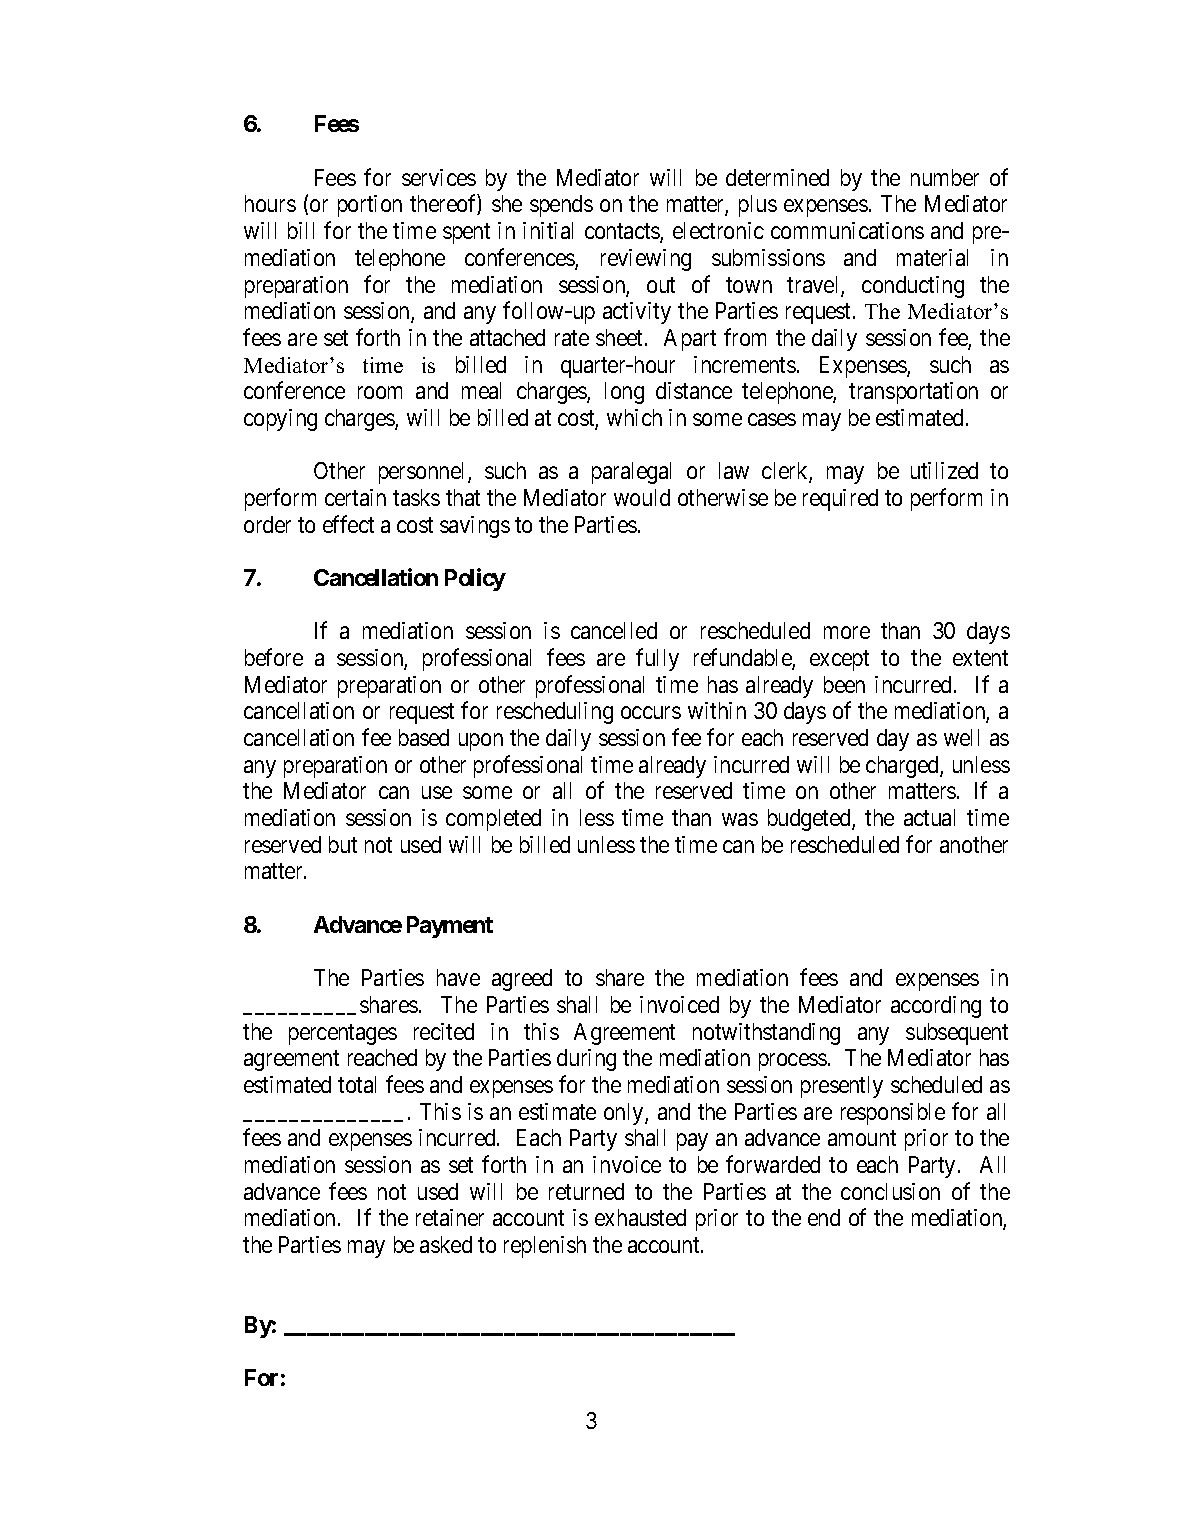 The image size is (1183, 1531). I want to click on conclusion, so click(890, 1191).
